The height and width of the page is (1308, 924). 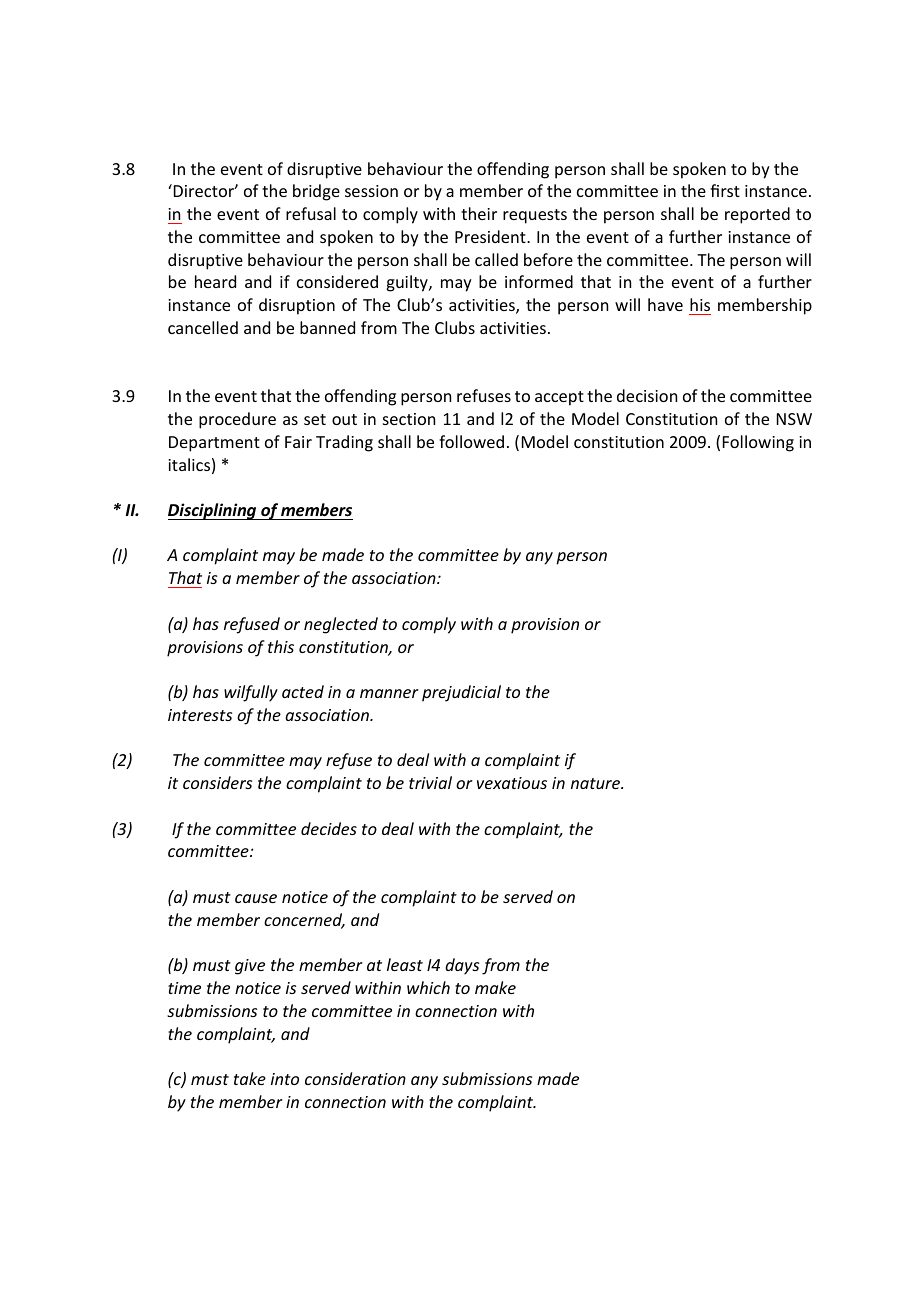 What do you see at coordinates (479, 213) in the page?
I see `their` at bounding box center [479, 213].
